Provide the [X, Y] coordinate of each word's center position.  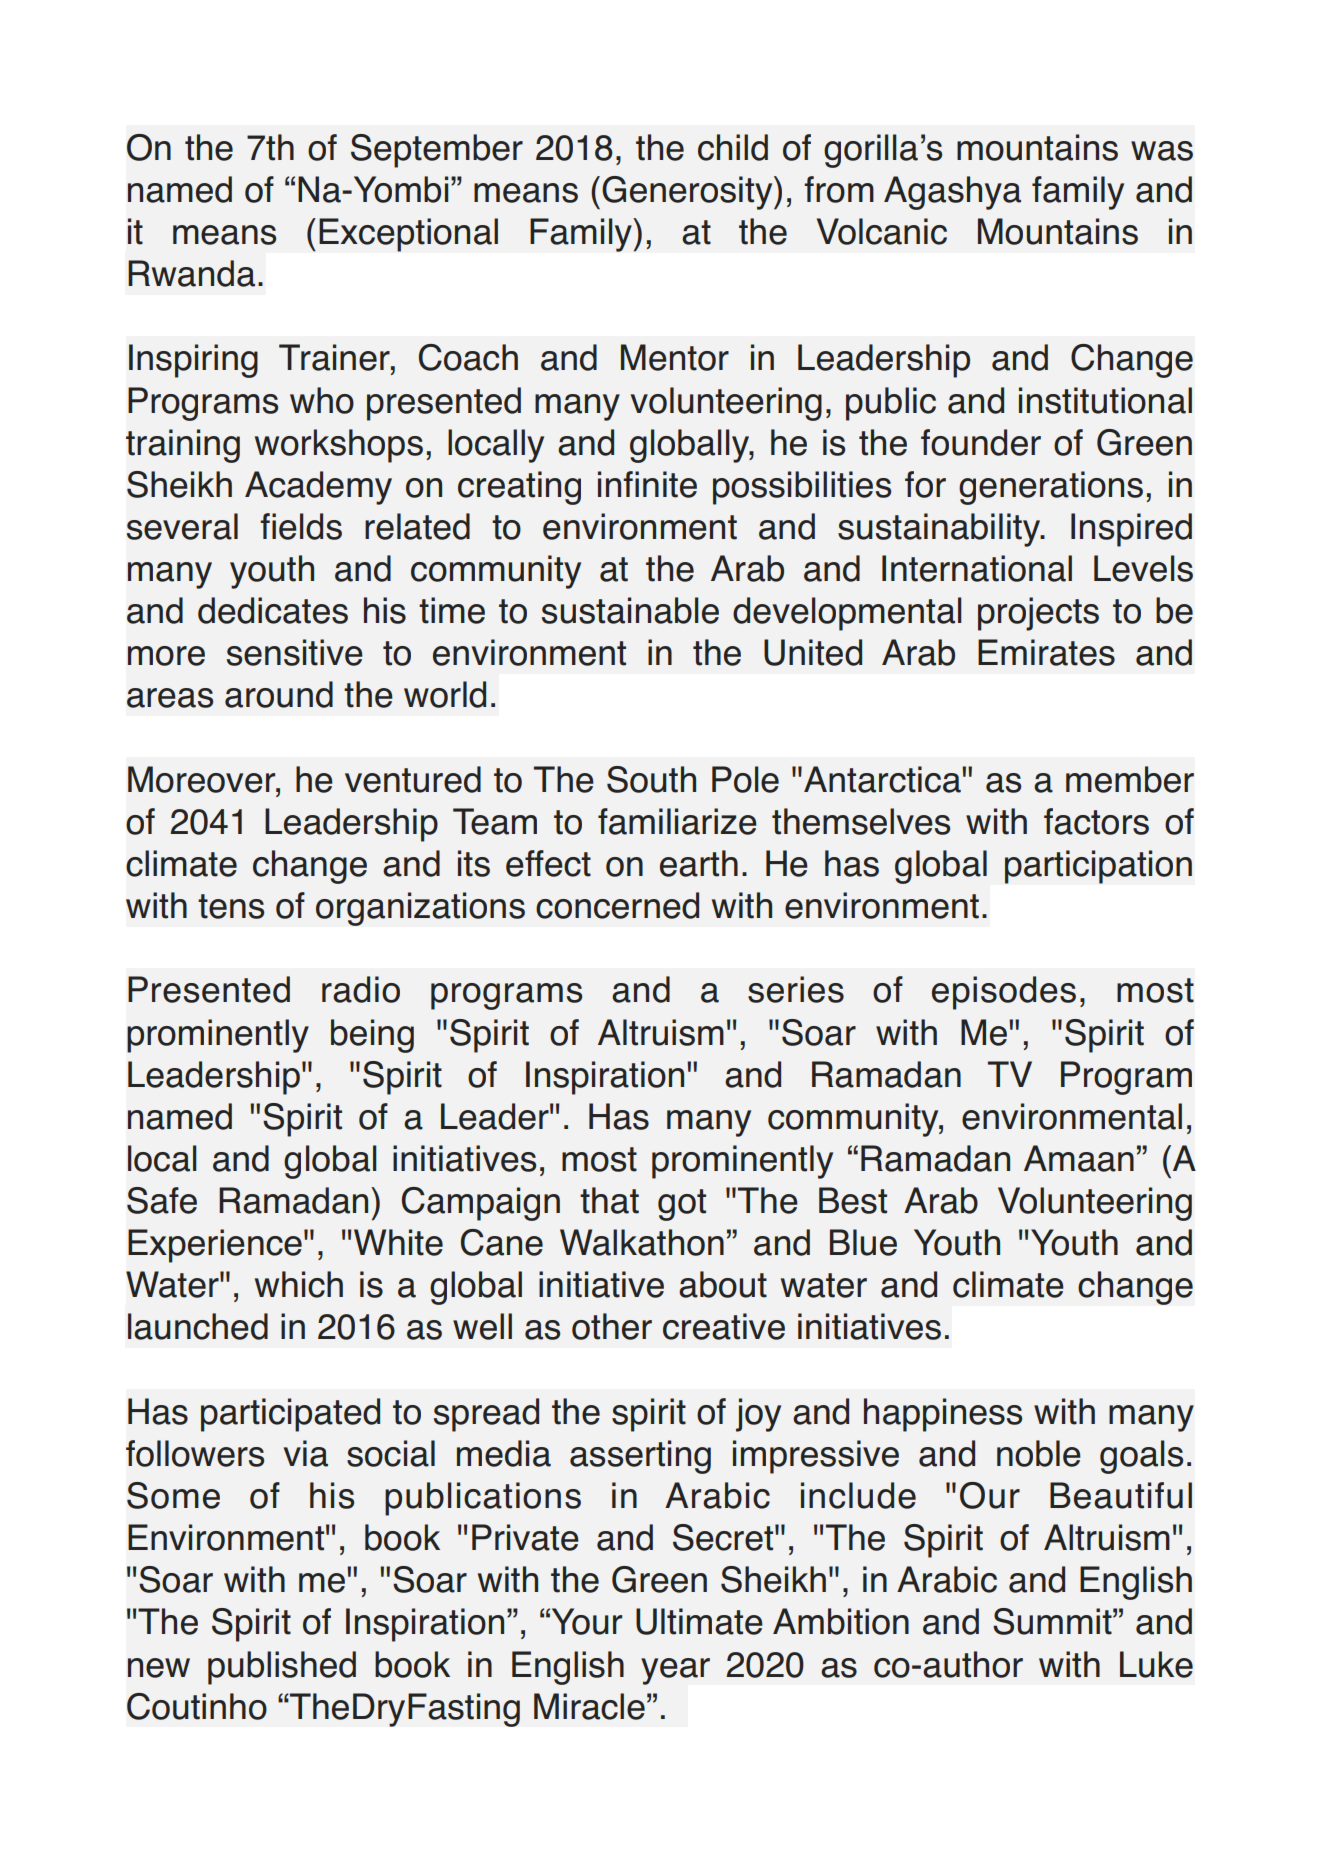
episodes [1004, 993]
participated [290, 1415]
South [651, 779]
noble [1039, 1453]
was [1162, 151]
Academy [318, 488]
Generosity [688, 193]
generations [1051, 488]
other [612, 1326]
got [682, 1205]
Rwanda [191, 273]
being [372, 1036]
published [282, 1668]
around [279, 694]
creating [519, 488]
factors [1096, 821]
